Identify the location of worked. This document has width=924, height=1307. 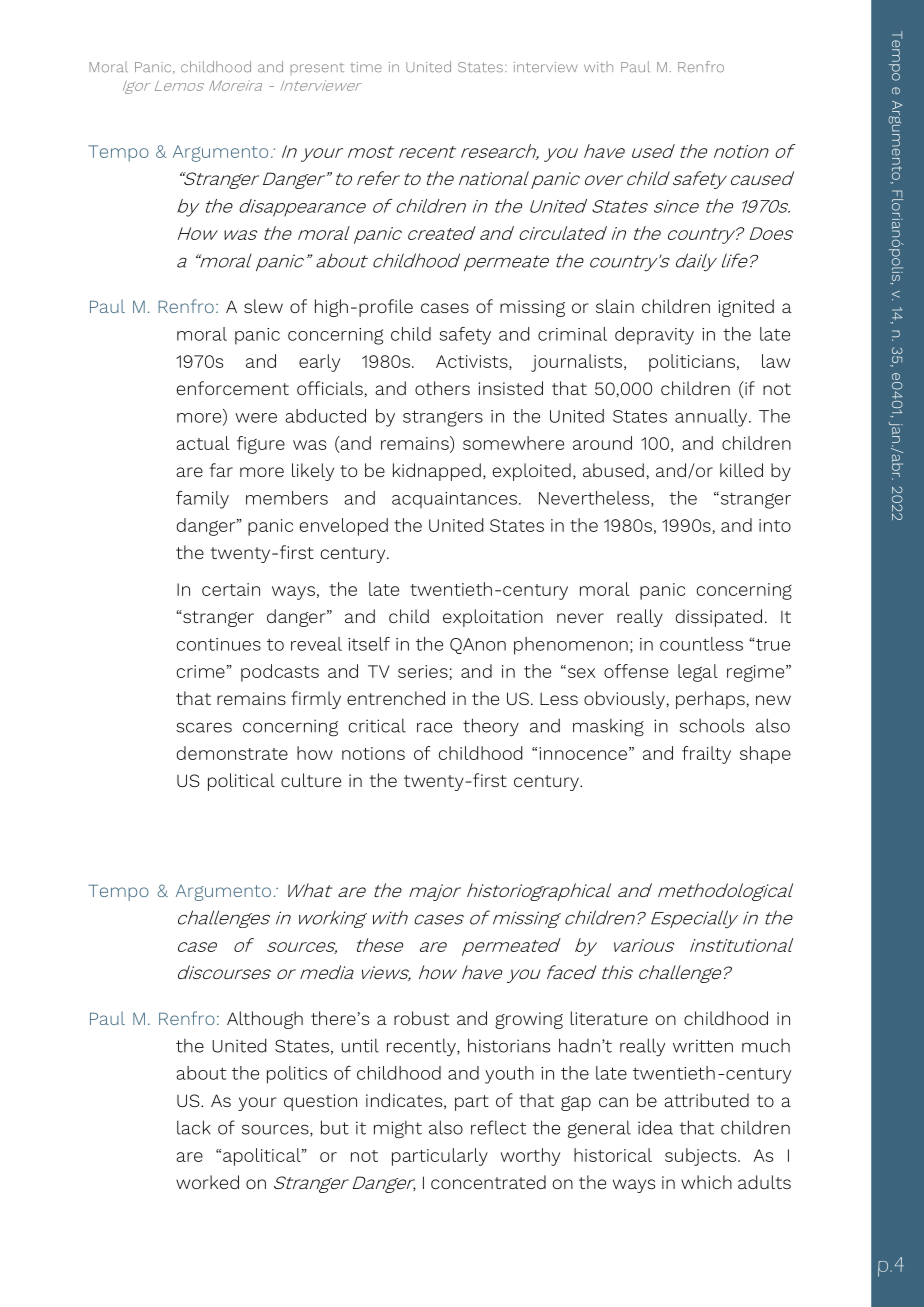
(207, 1182).
